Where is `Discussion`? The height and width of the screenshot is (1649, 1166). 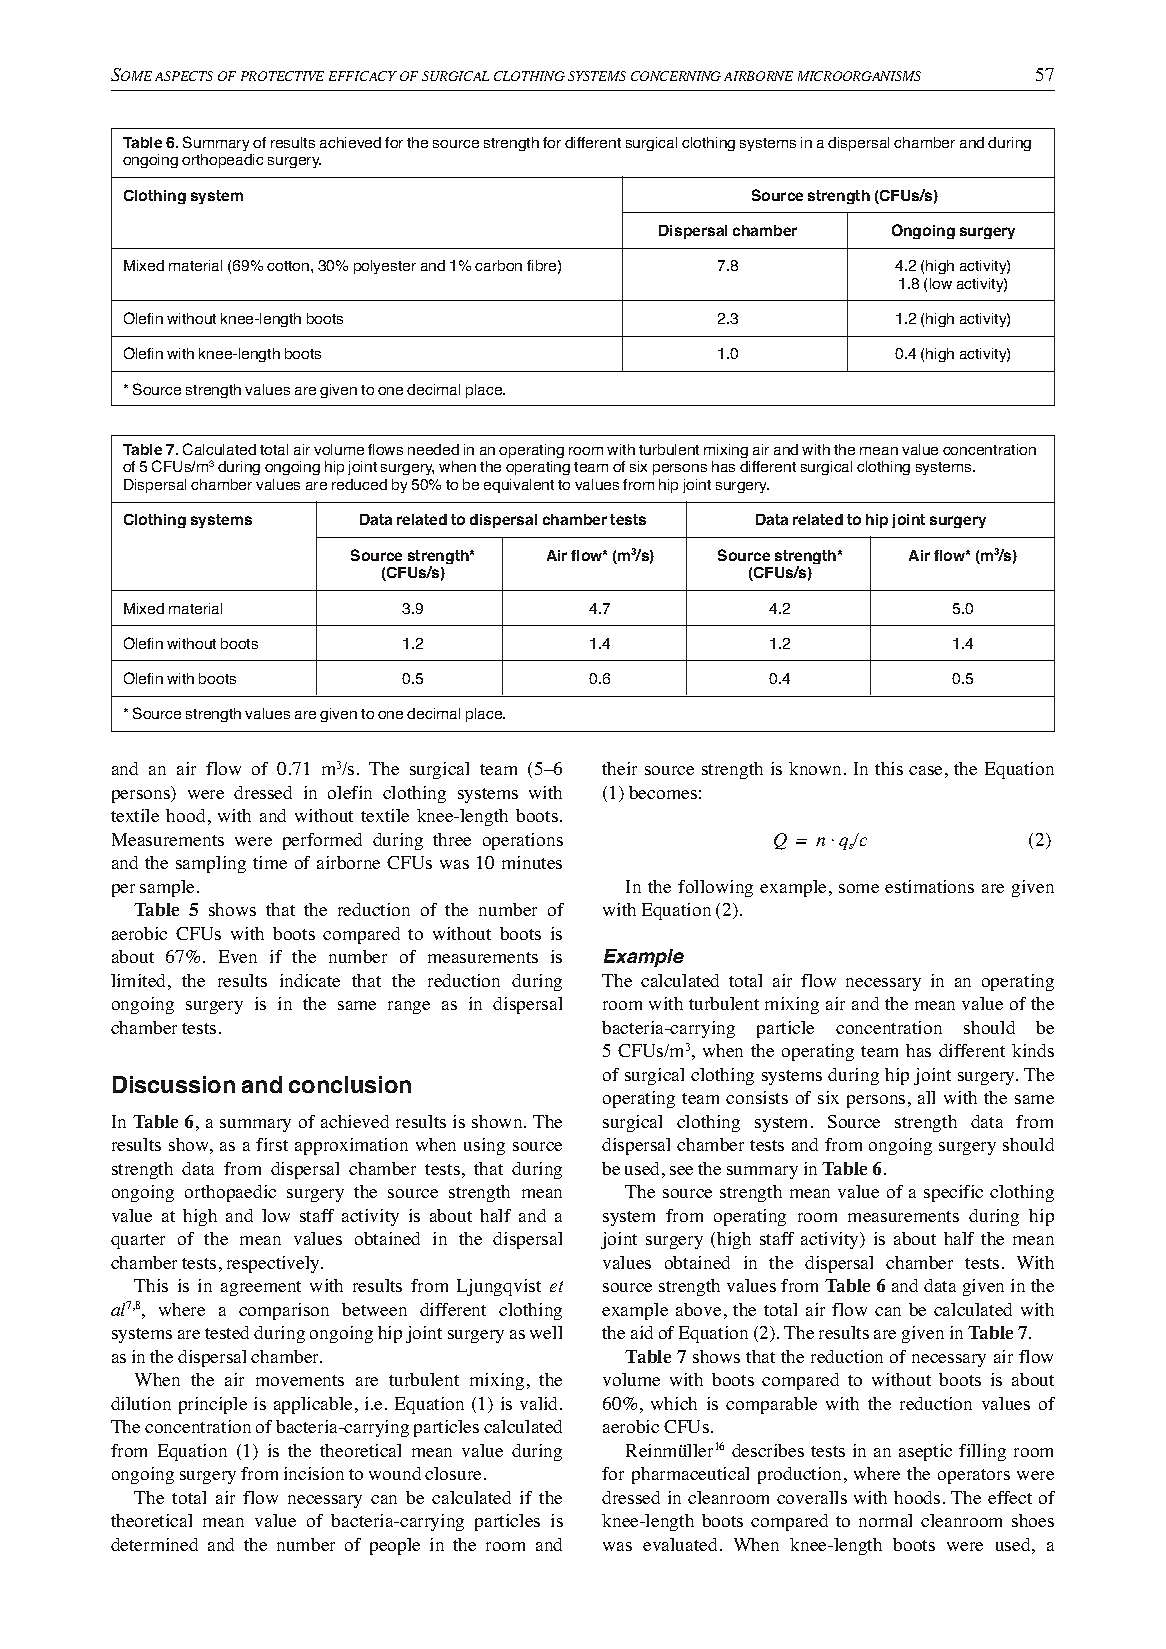 Discussion is located at coordinates (174, 1084).
